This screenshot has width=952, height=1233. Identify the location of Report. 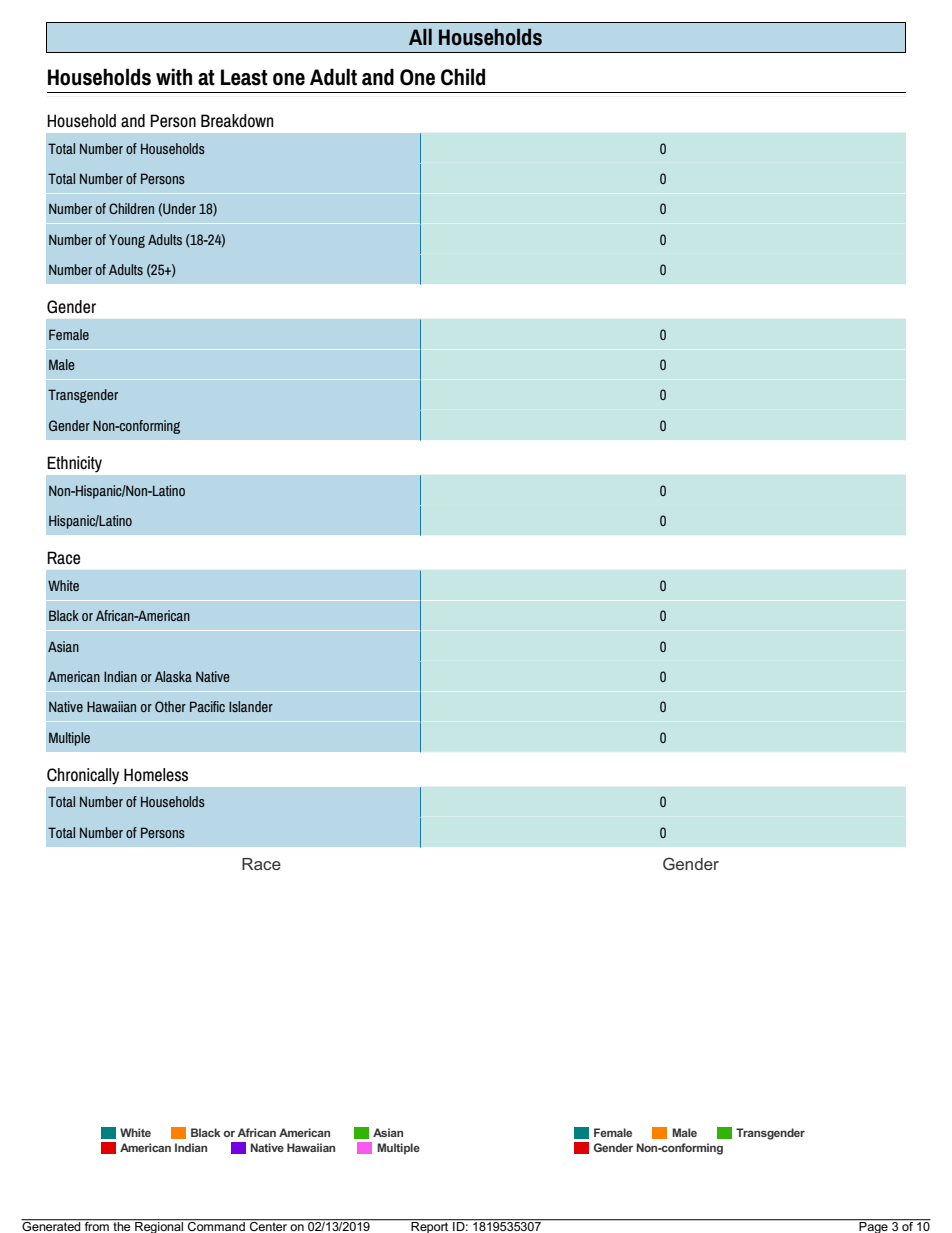
(430, 1226).
